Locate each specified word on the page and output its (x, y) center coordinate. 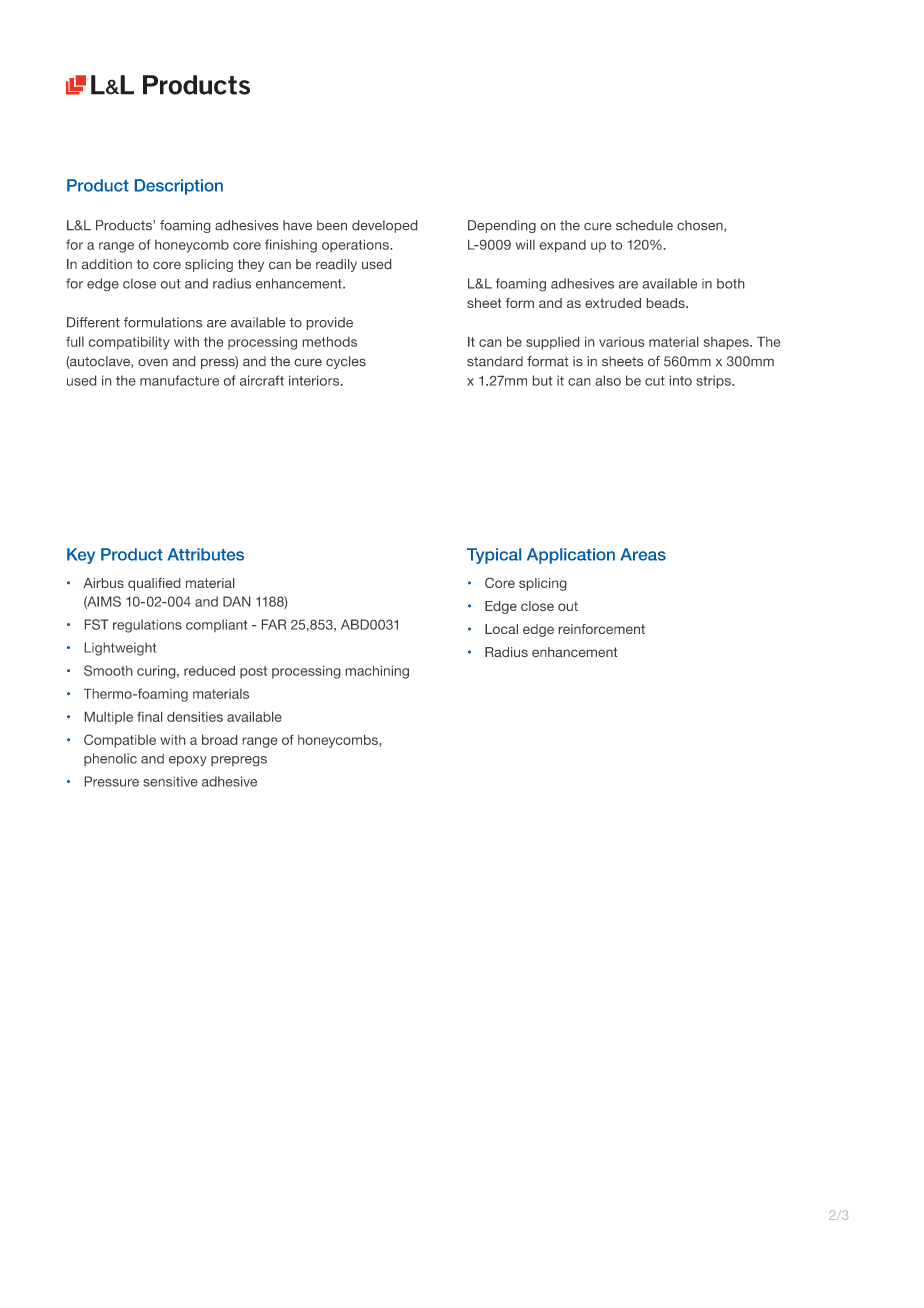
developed (384, 226)
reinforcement (602, 629)
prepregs (239, 761)
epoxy (188, 761)
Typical (494, 556)
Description (179, 187)
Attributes (205, 554)
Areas (643, 554)
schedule (644, 225)
